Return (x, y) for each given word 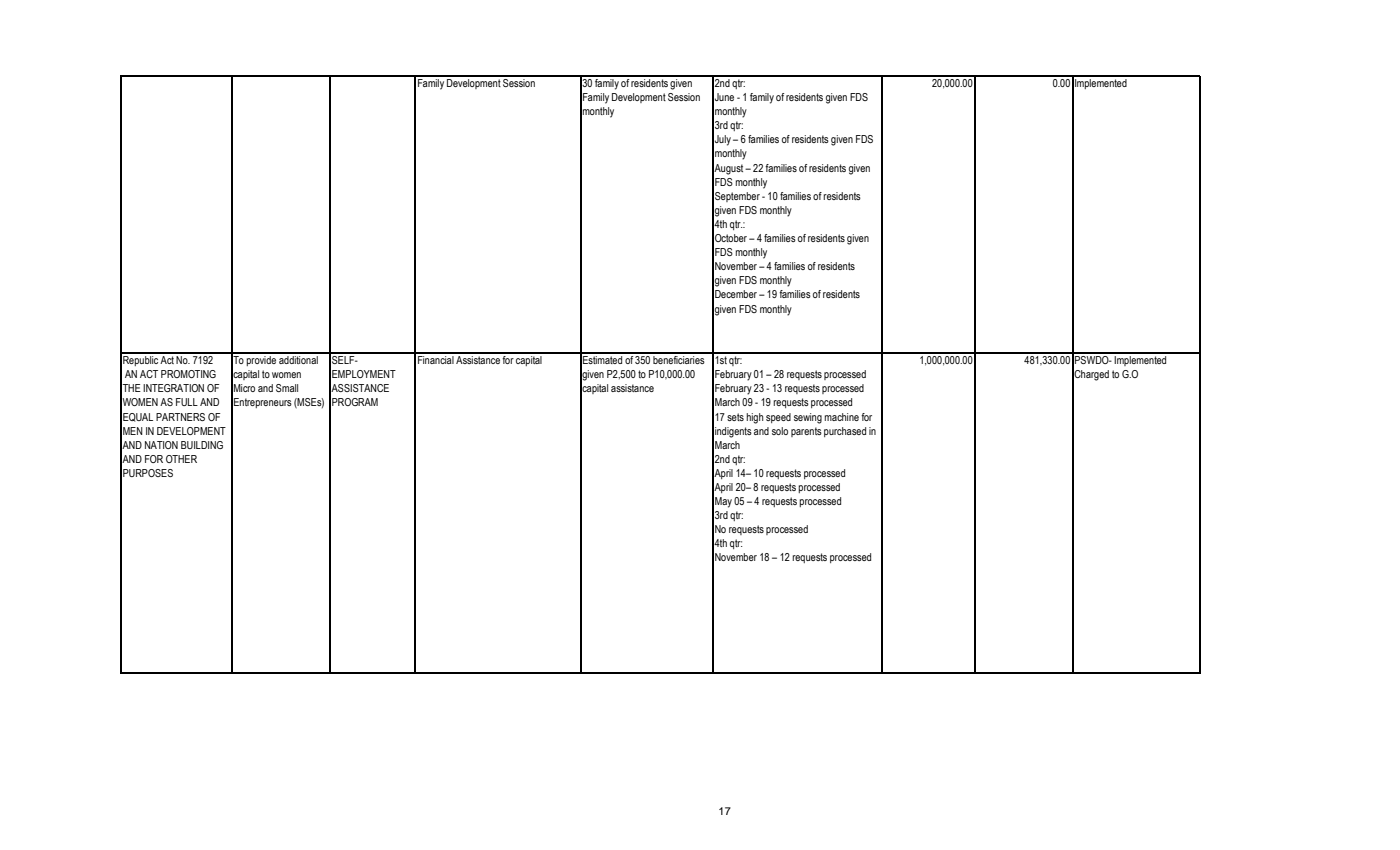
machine (841, 417)
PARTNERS (180, 417)
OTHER (181, 459)
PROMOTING (188, 374)
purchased (845, 432)
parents (806, 432)
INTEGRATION (173, 388)
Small (287, 388)
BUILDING (202, 445)
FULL (187, 402)
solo (780, 431)
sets (735, 417)
